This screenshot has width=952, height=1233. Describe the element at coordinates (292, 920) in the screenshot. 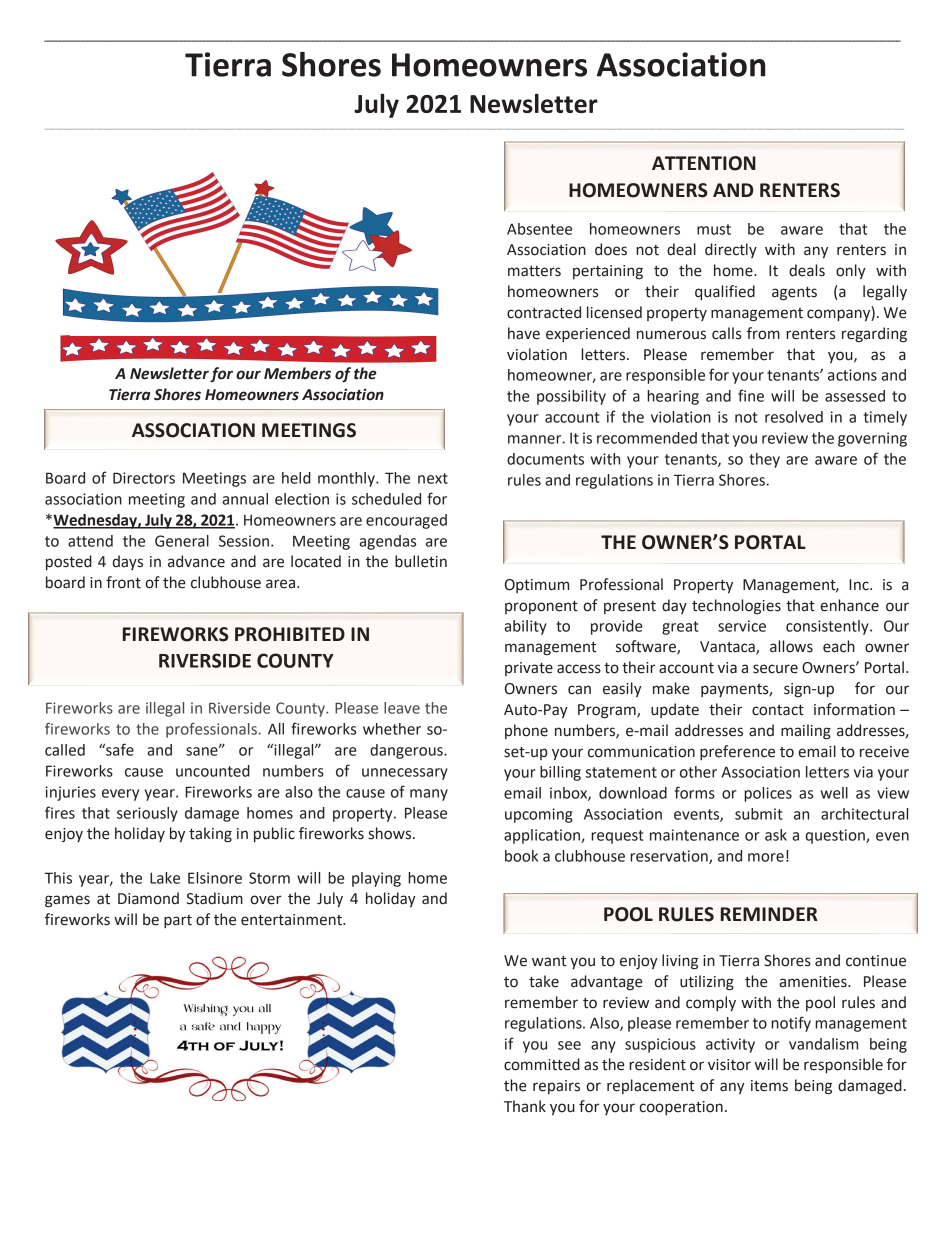

I see `entertainment` at that location.
